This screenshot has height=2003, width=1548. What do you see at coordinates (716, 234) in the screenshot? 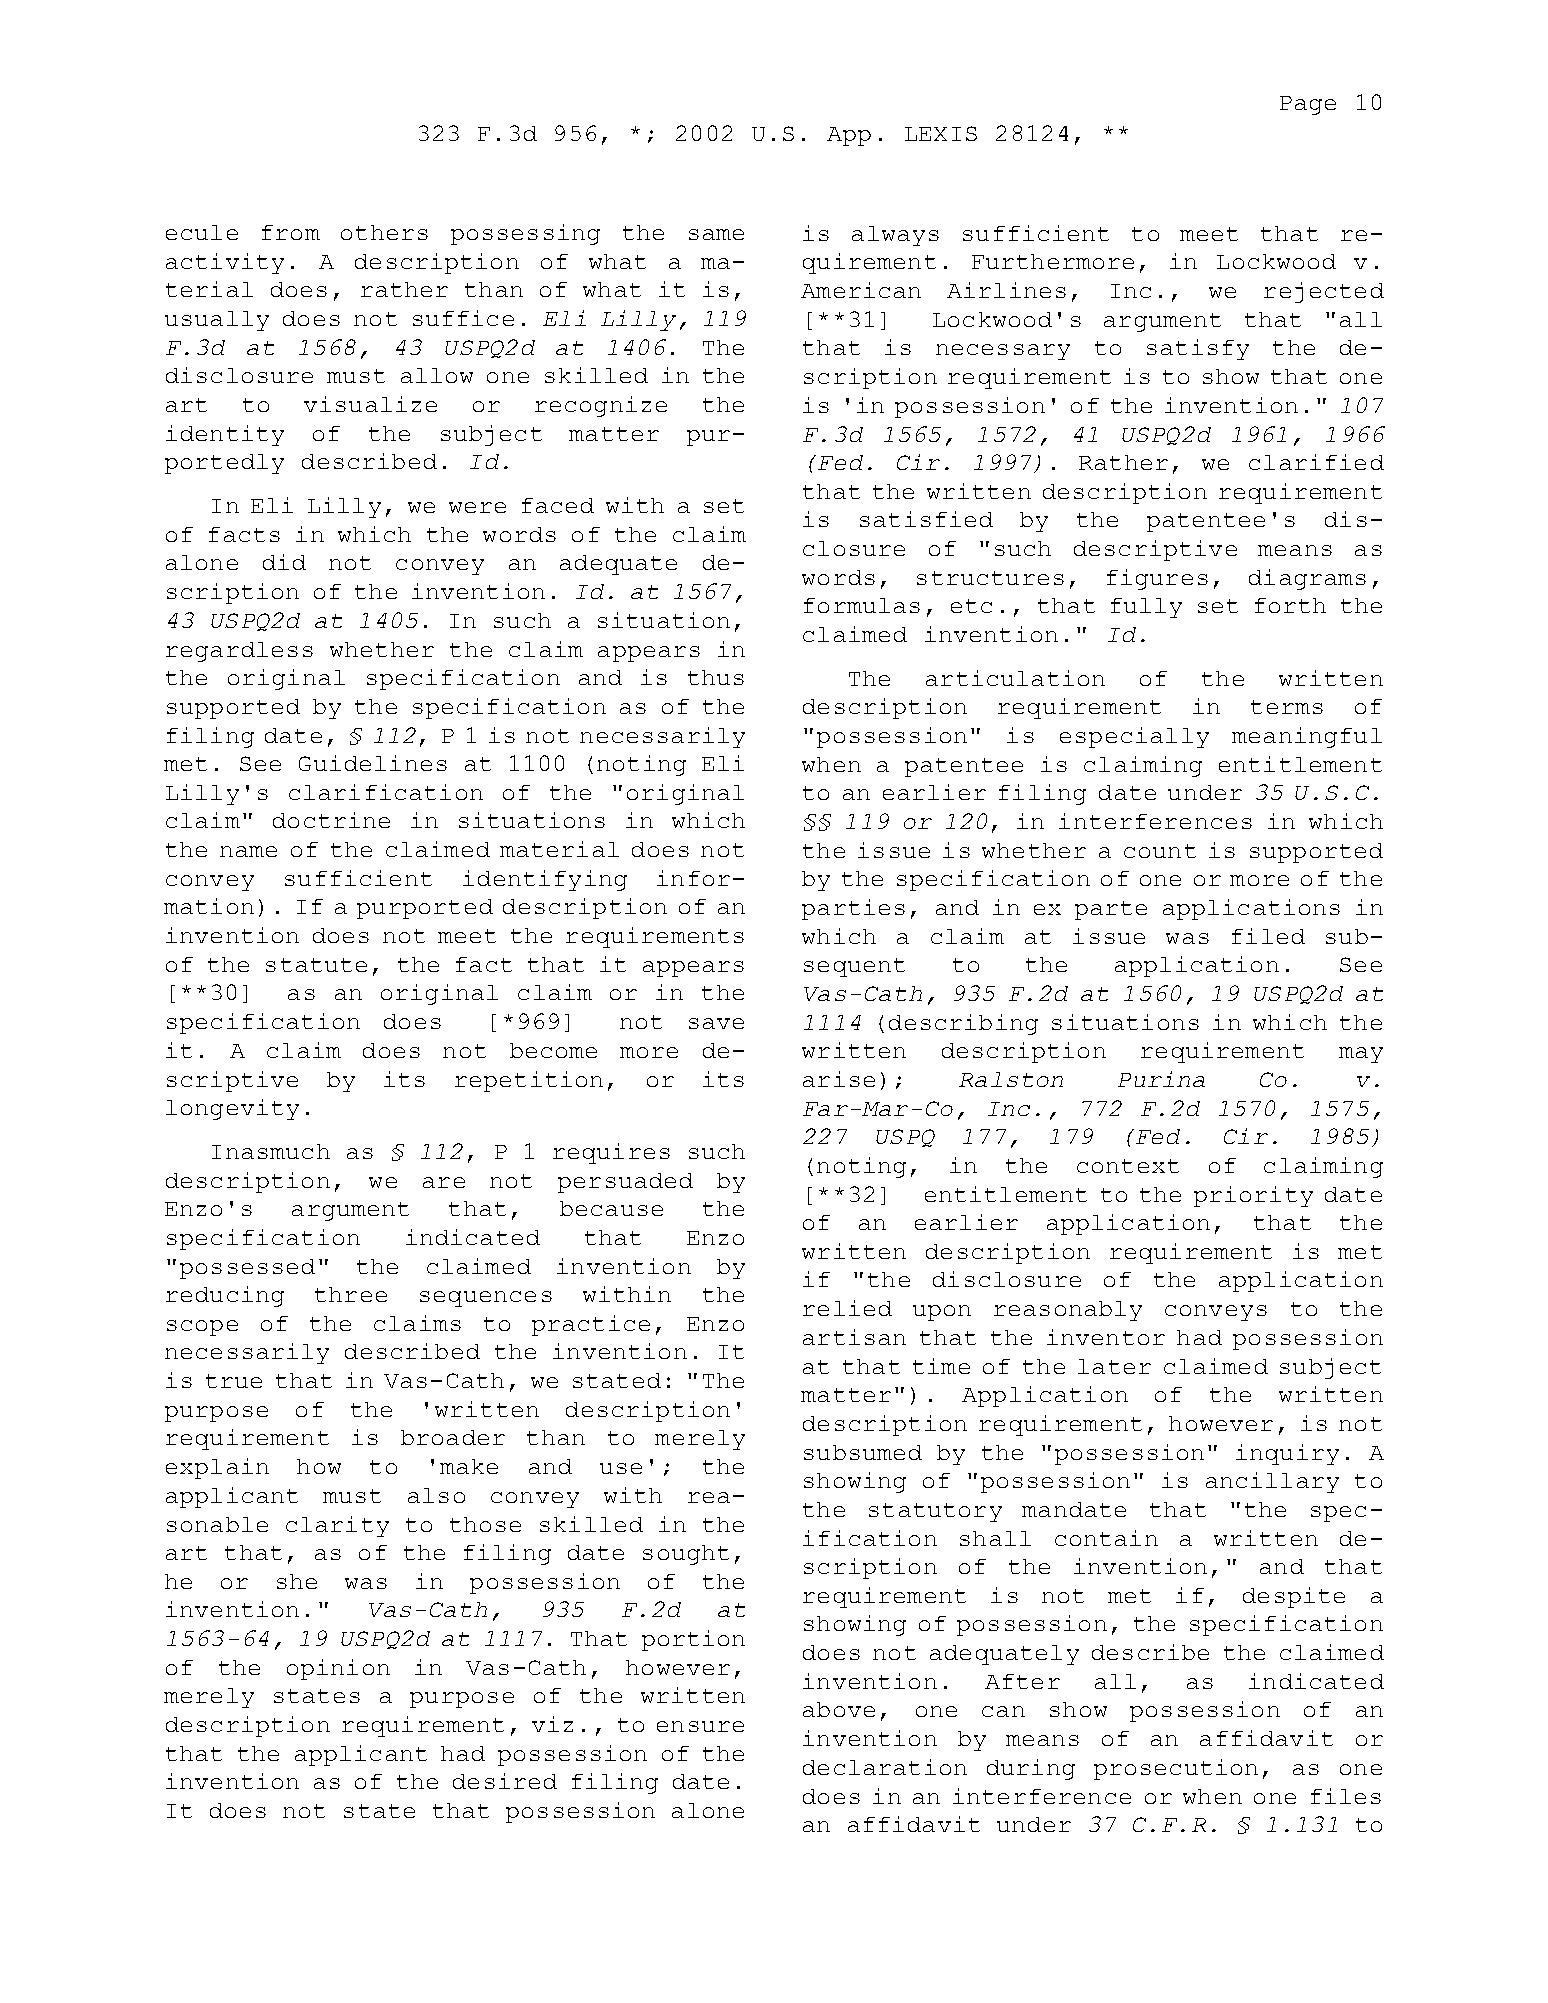
I see `same` at bounding box center [716, 234].
